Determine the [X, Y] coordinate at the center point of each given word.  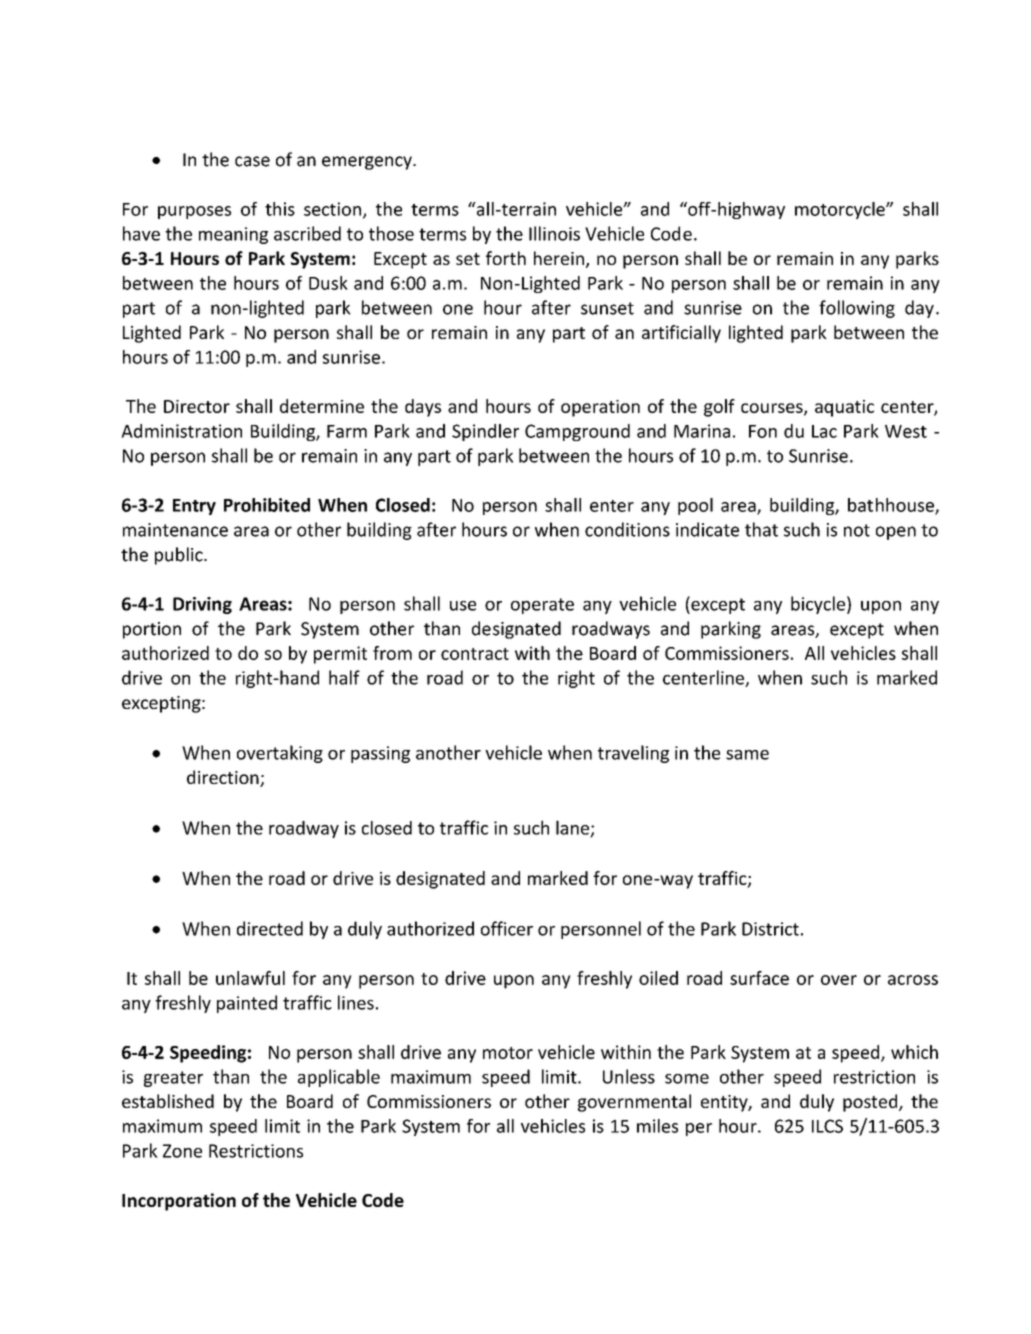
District [770, 929]
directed [270, 928]
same [747, 755]
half [344, 677]
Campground [577, 432]
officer [507, 928]
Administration [181, 431]
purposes [194, 212]
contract [475, 654]
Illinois [554, 233]
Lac [824, 431]
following [857, 309]
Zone [182, 1151]
